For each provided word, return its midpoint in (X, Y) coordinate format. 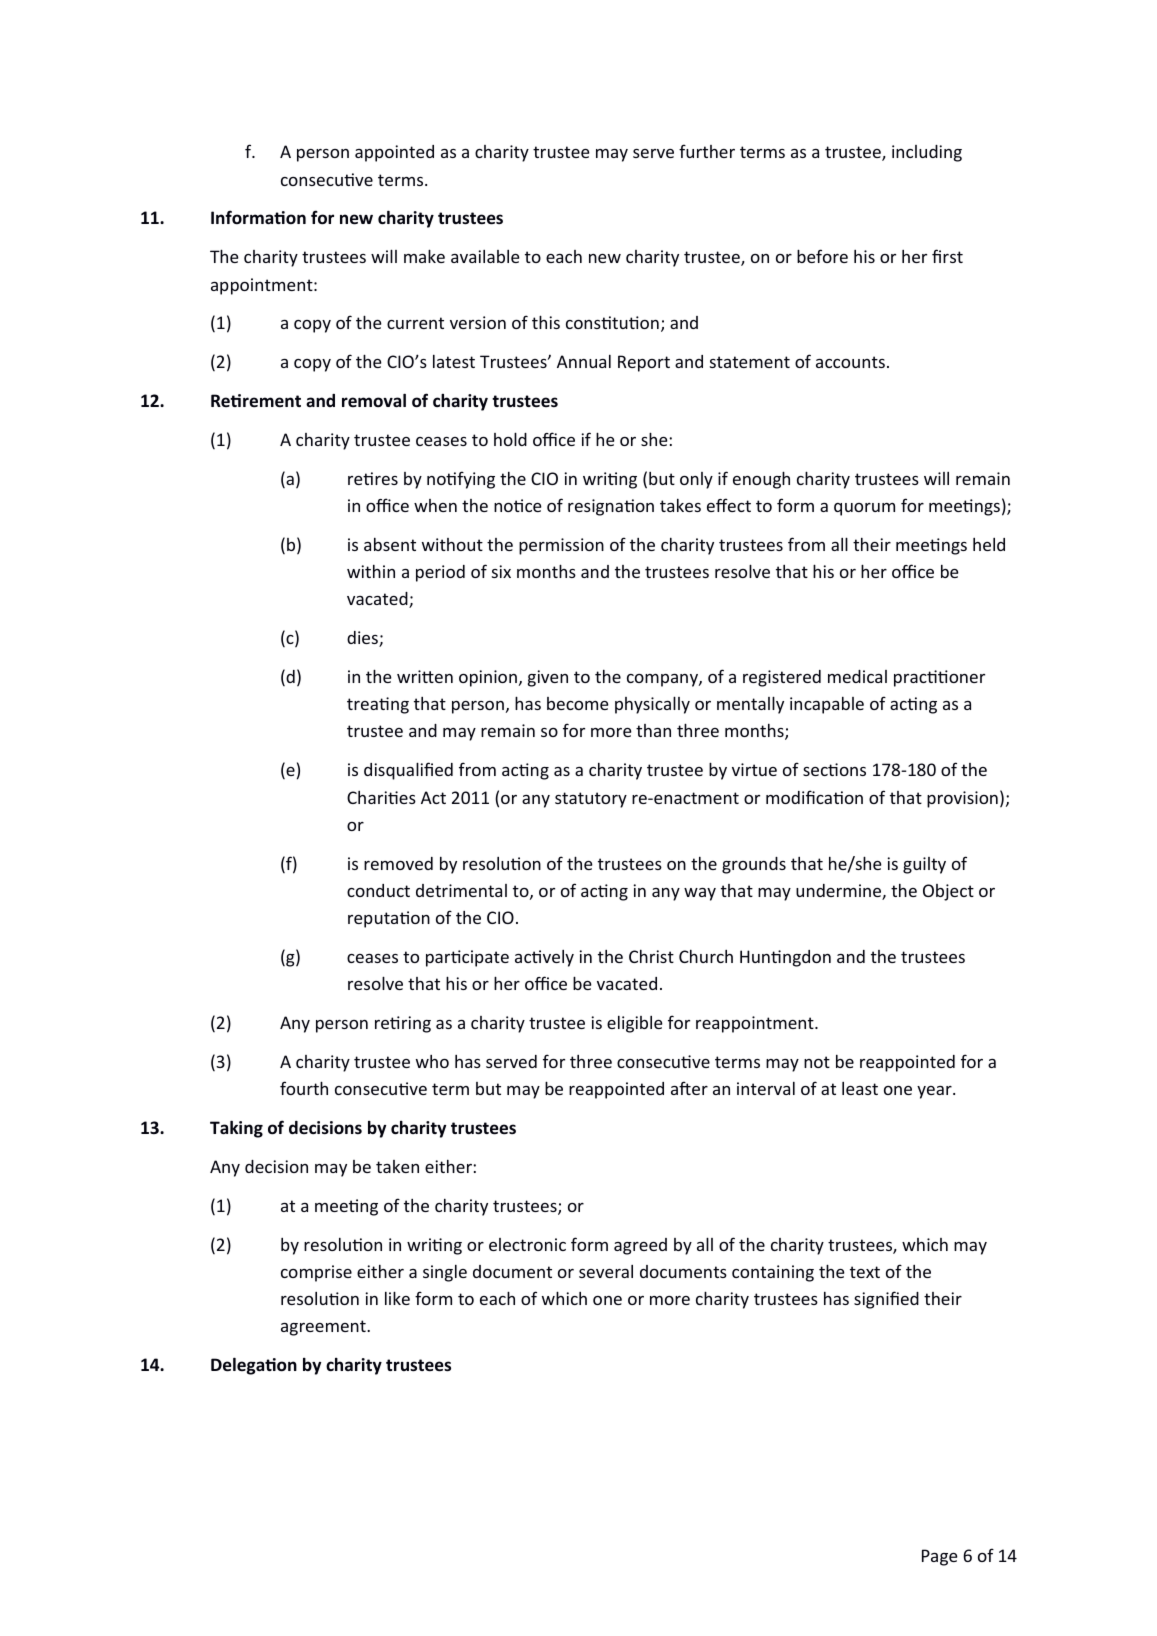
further (707, 151)
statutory (591, 800)
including (927, 153)
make (424, 256)
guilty (924, 865)
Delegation (254, 1366)
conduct (378, 890)
